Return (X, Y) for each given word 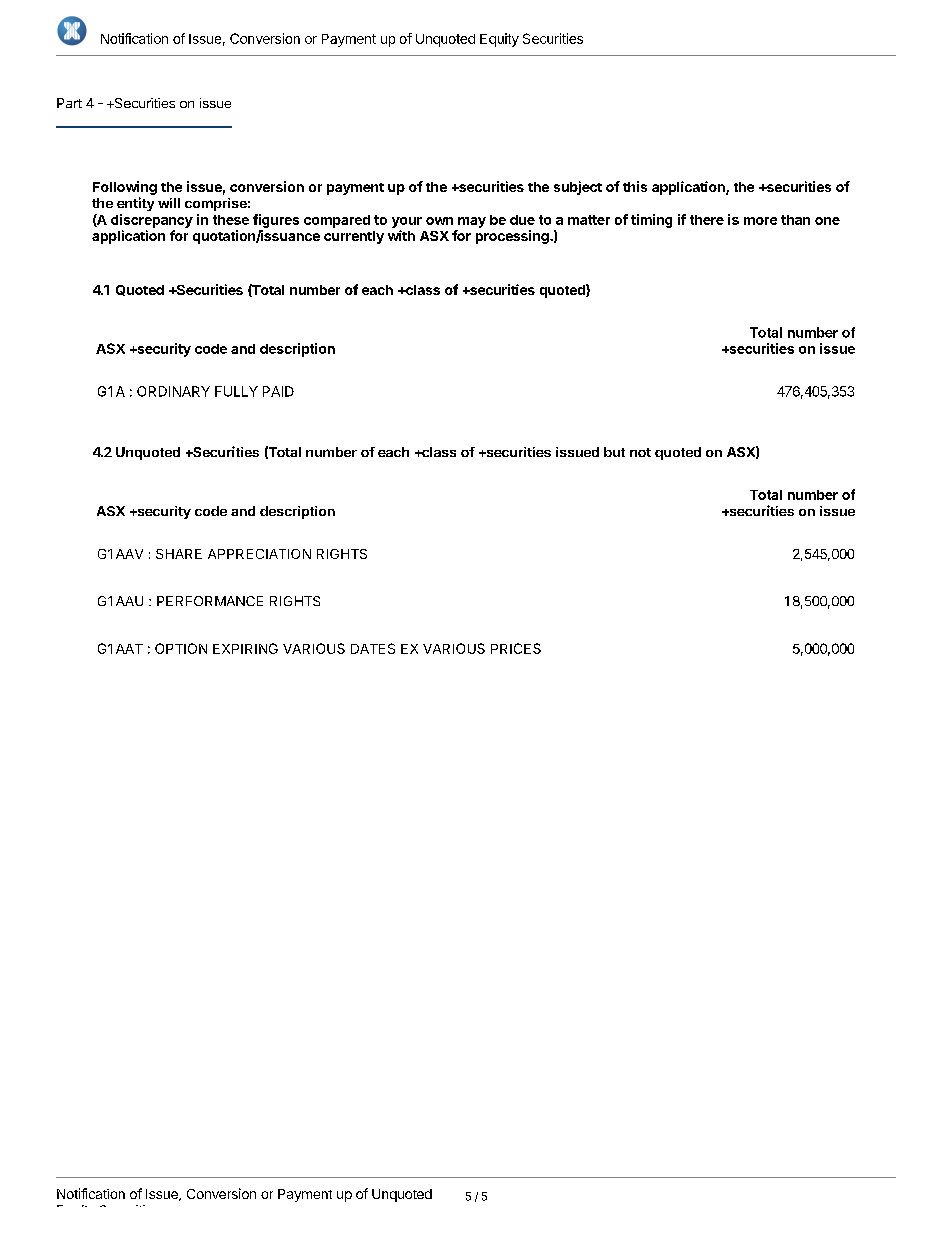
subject (578, 188)
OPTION (181, 648)
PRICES (516, 648)
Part (69, 103)
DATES (373, 648)
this (635, 186)
